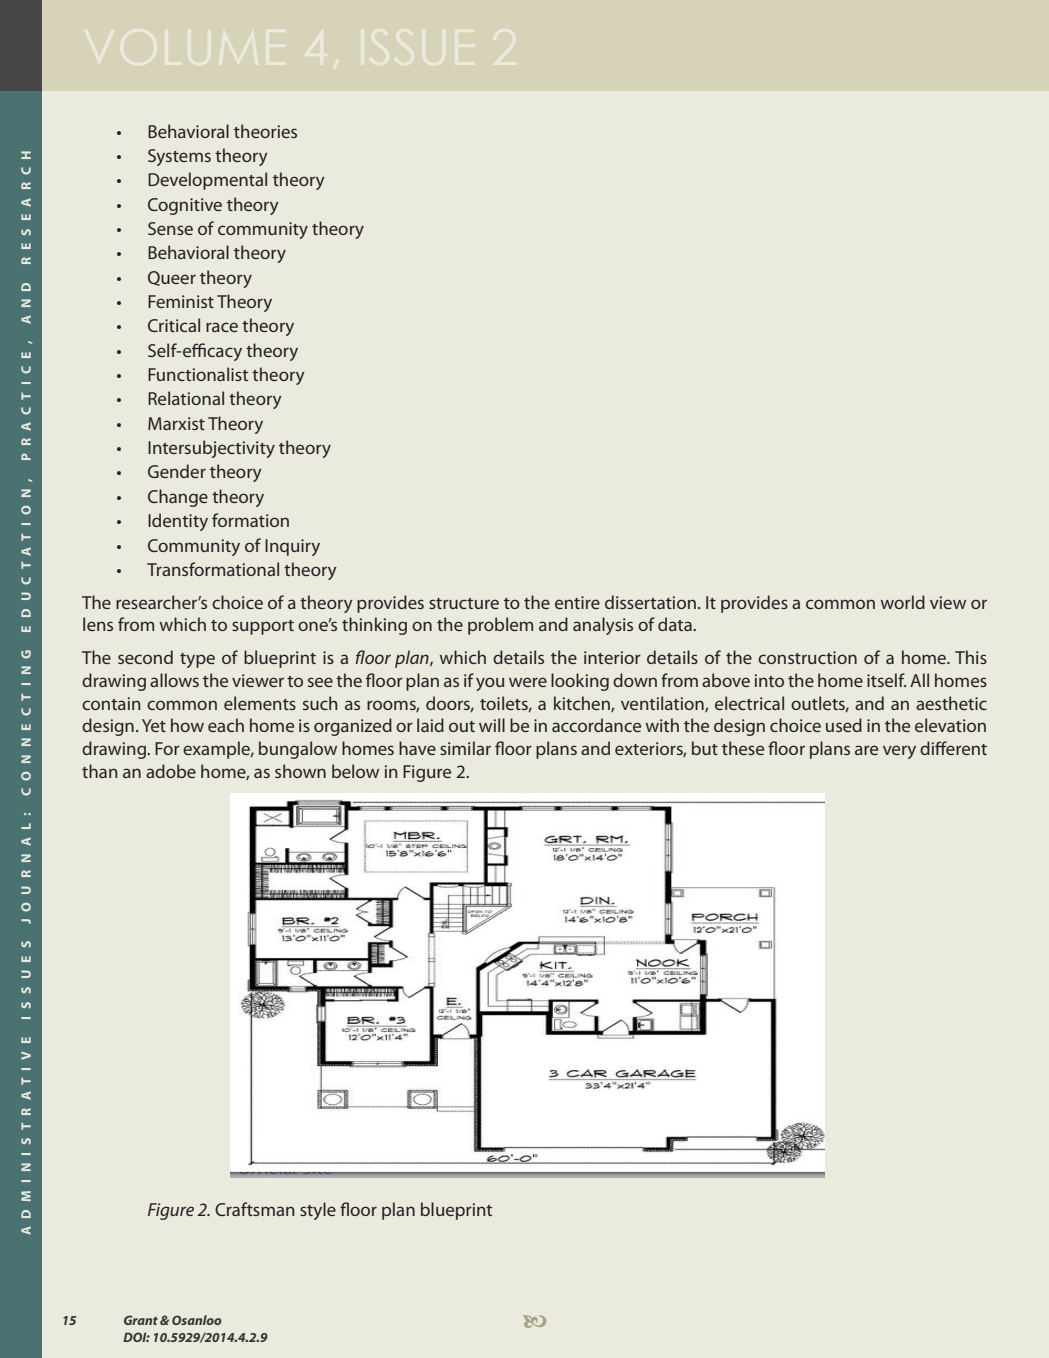  I want to click on adobe, so click(171, 771).
